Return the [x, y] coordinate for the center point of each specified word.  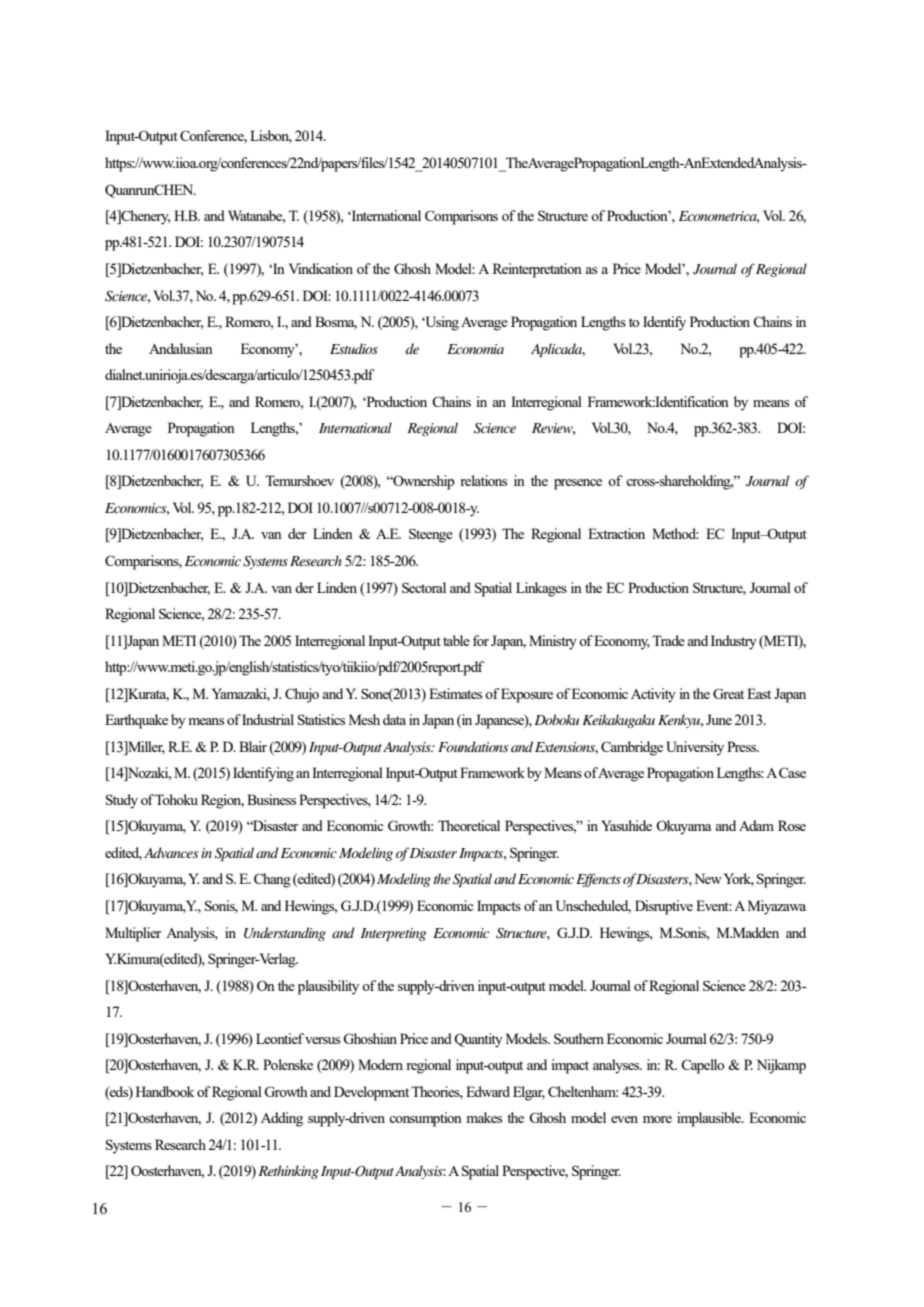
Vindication [321, 268]
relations [483, 480]
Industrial [268, 719]
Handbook [165, 1091]
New [708, 878]
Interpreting [393, 934]
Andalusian [181, 348]
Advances [171, 852]
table [456, 640]
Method [675, 533]
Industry [734, 642]
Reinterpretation [537, 270]
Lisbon [271, 136]
